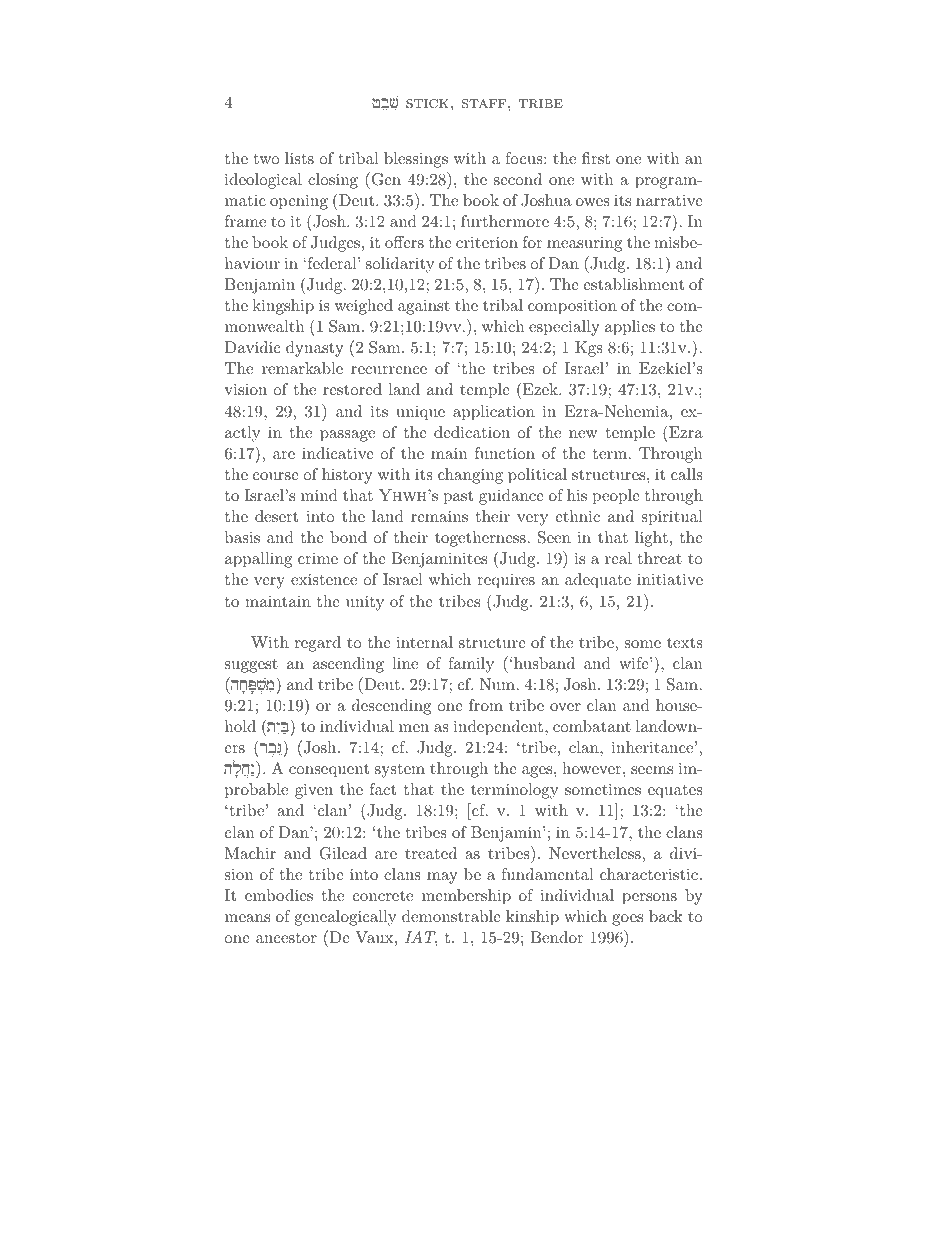  Describe the element at coordinates (485, 103) in the image. I see `staff` at that location.
